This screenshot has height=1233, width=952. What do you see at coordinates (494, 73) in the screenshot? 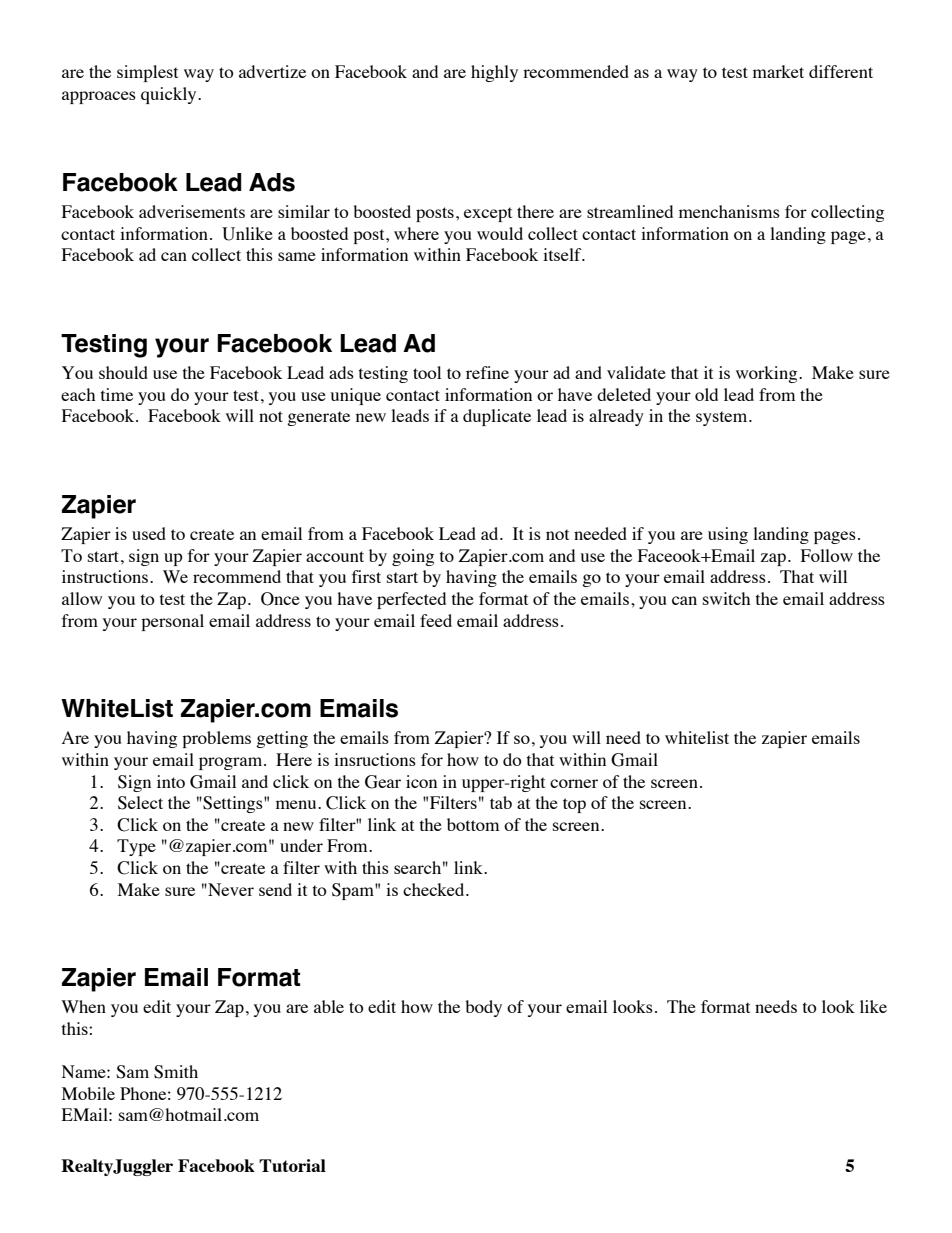
I see `highly` at bounding box center [494, 73].
